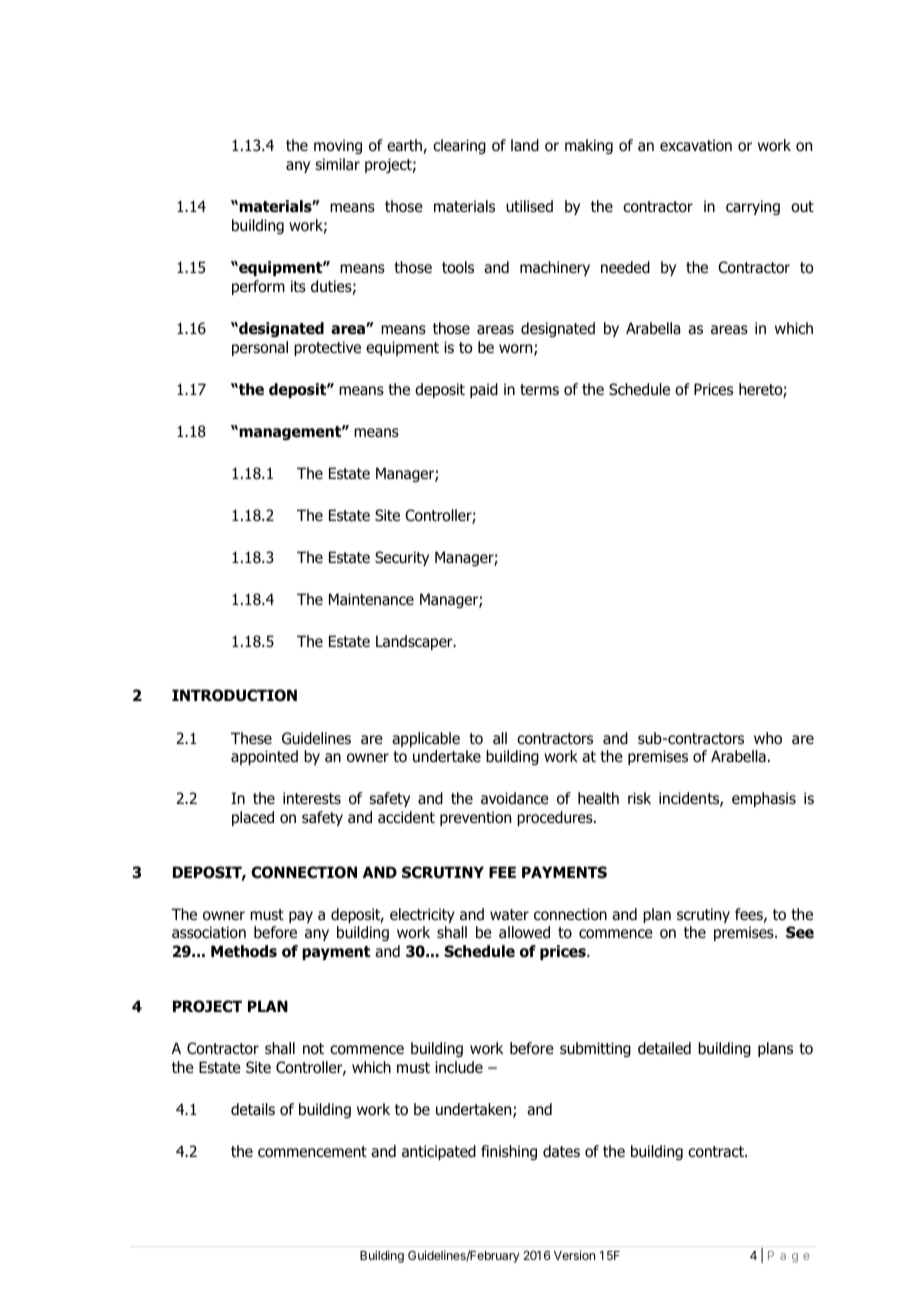 The image size is (924, 1308). What do you see at coordinates (253, 1109) in the screenshot?
I see `details` at bounding box center [253, 1109].
